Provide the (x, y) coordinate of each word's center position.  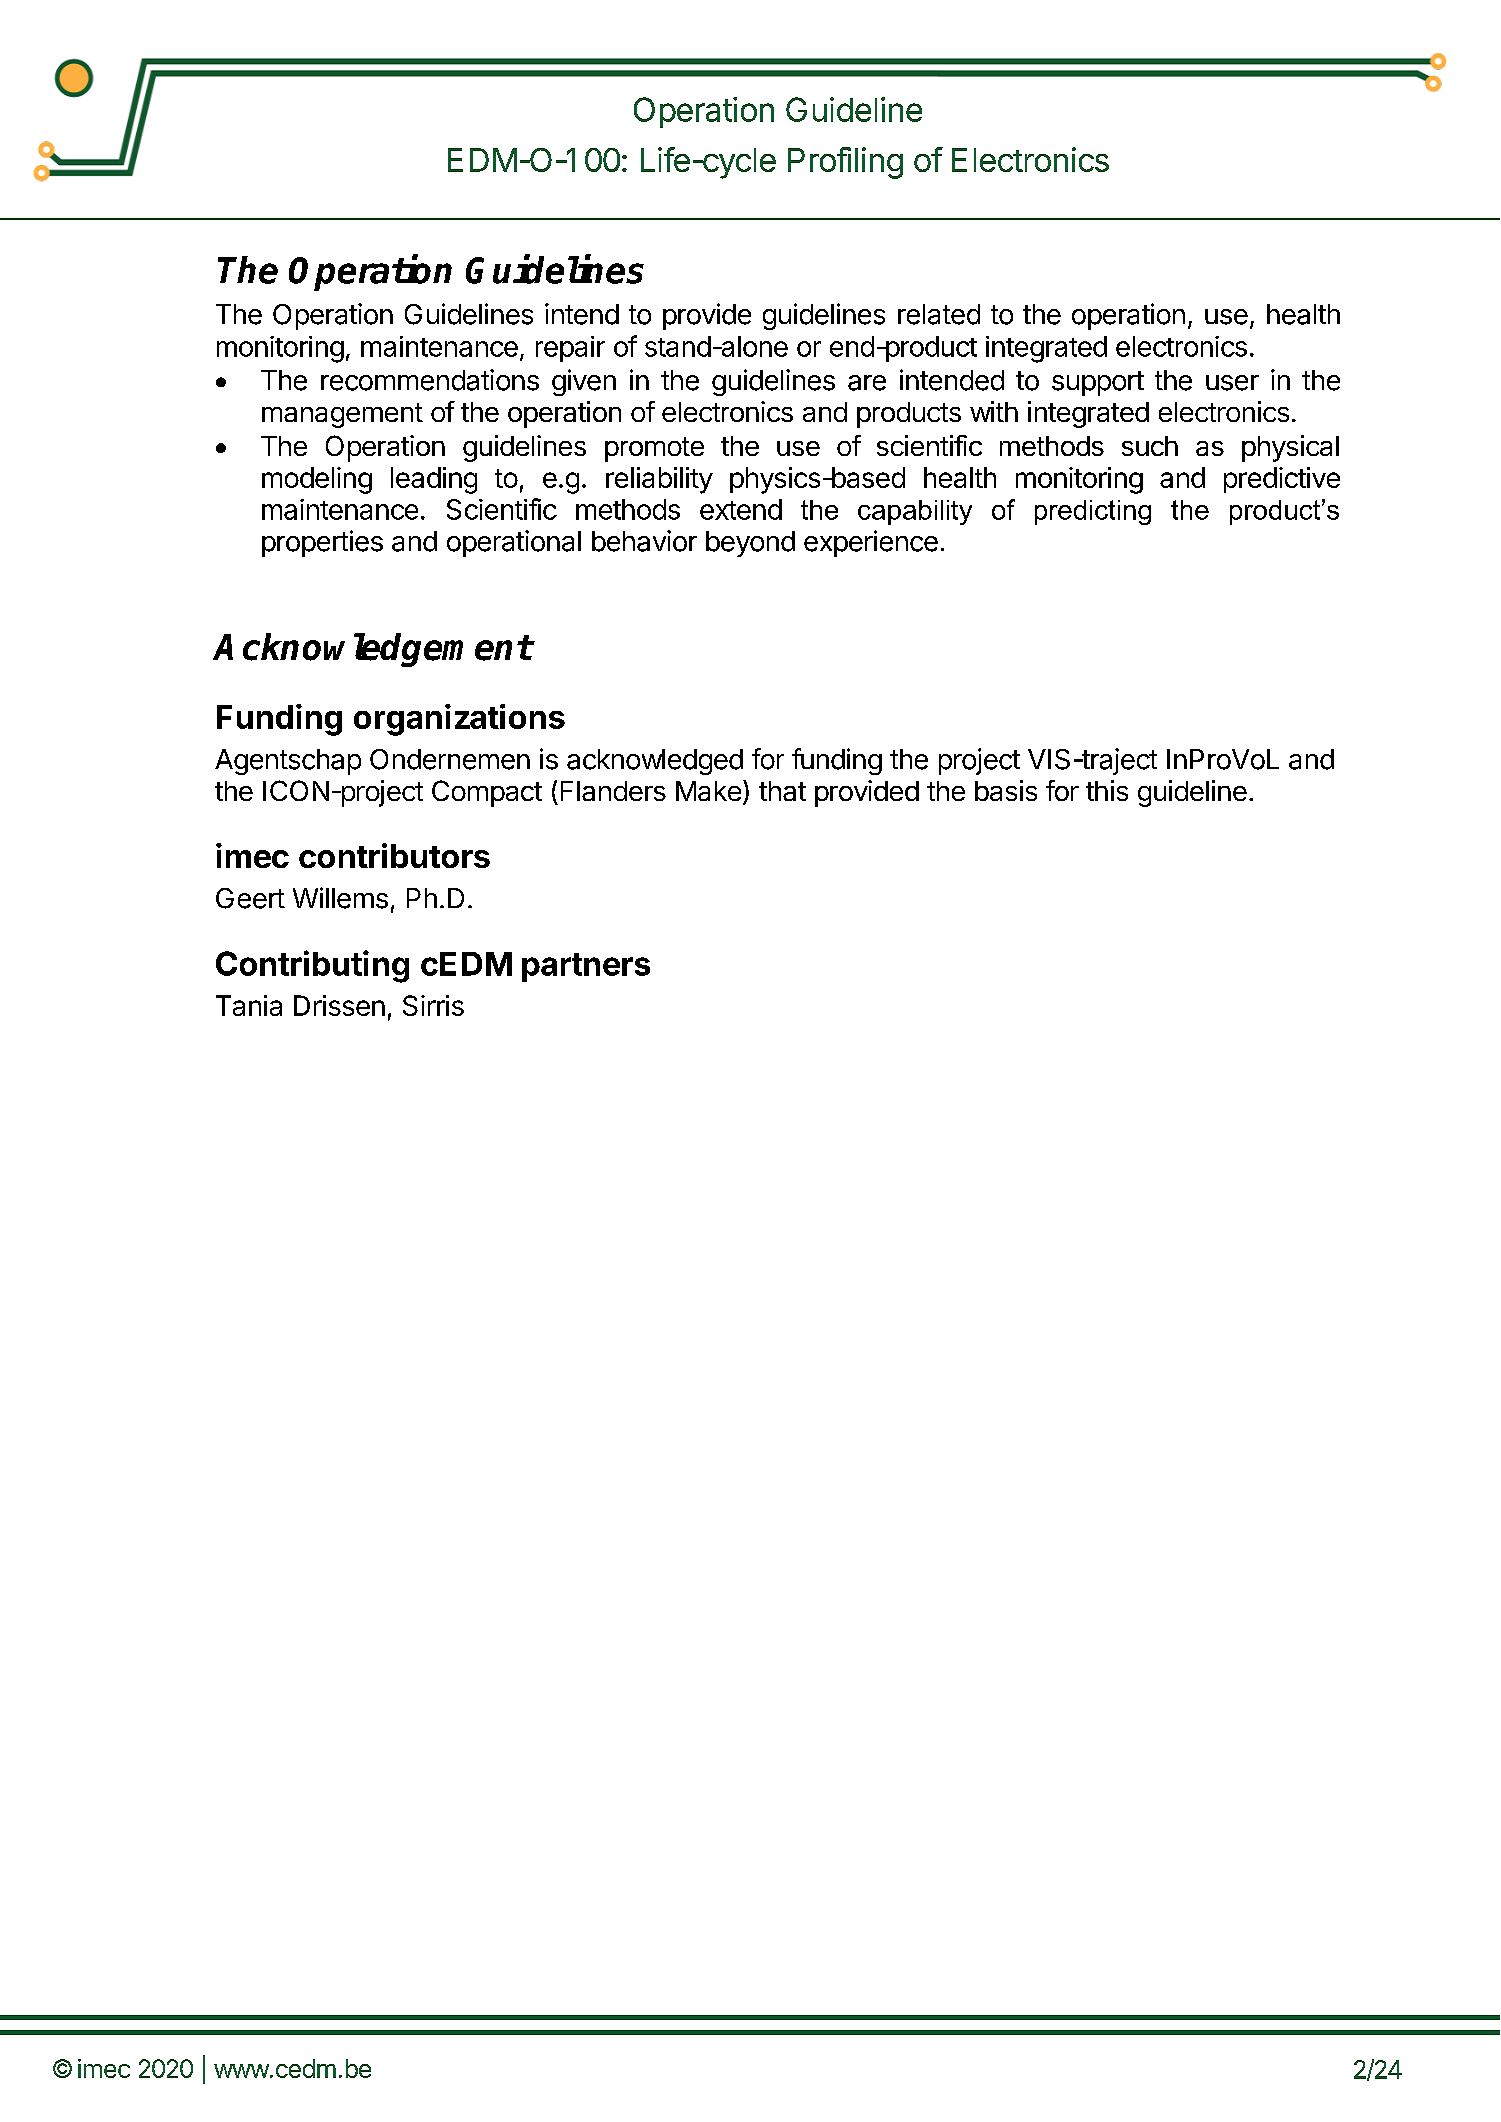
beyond (750, 544)
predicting (1093, 512)
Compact (487, 793)
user (1232, 383)
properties (322, 543)
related (939, 314)
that (782, 791)
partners (586, 967)
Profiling (845, 163)
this (1107, 790)
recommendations (430, 380)
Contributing (312, 966)
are (867, 383)
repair (570, 349)
